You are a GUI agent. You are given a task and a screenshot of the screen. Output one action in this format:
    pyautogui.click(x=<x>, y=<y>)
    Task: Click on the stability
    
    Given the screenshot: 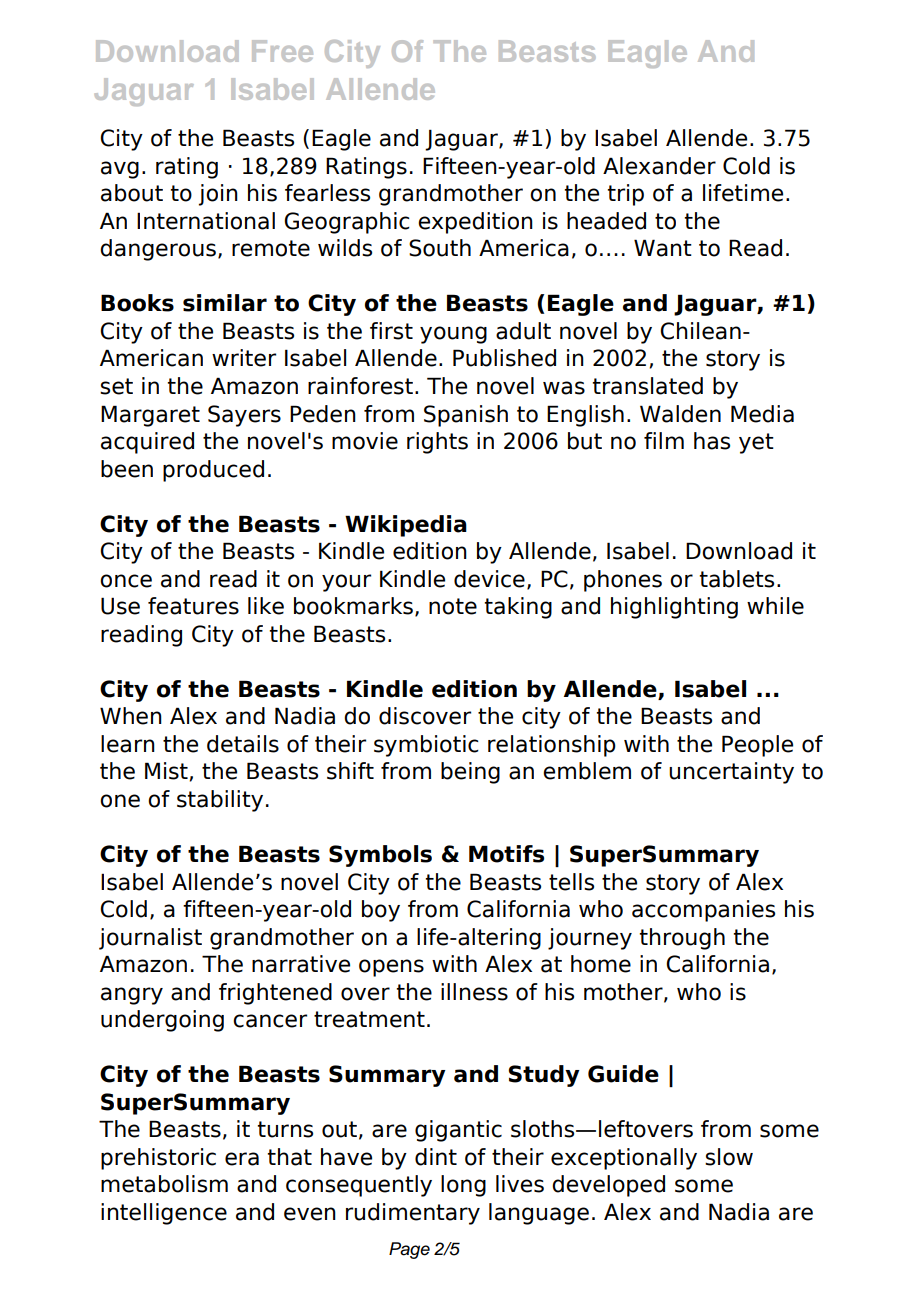 What is the action you would take?
    pyautogui.click(x=220, y=801)
